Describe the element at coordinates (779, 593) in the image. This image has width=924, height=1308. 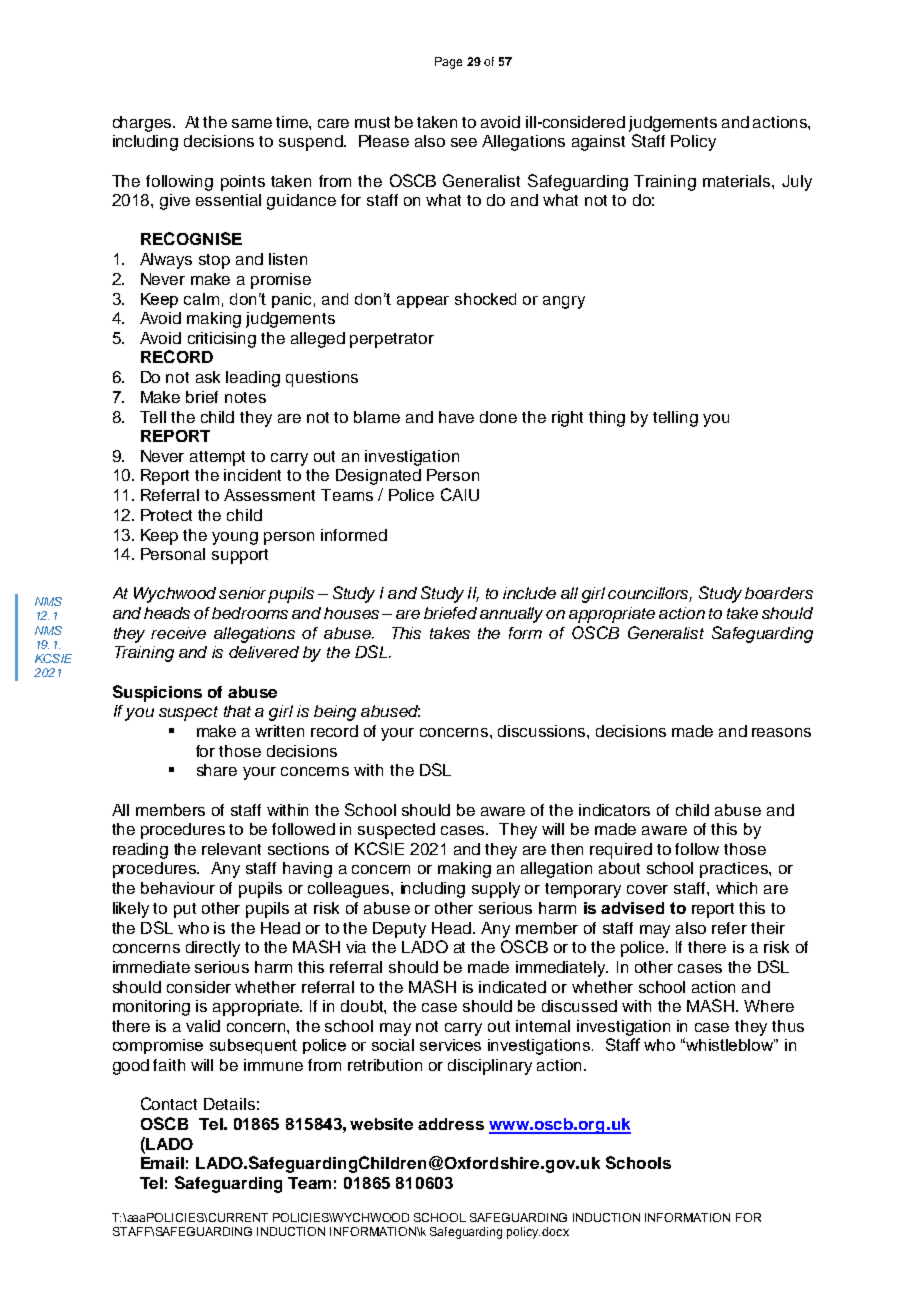
I see `boarders` at that location.
